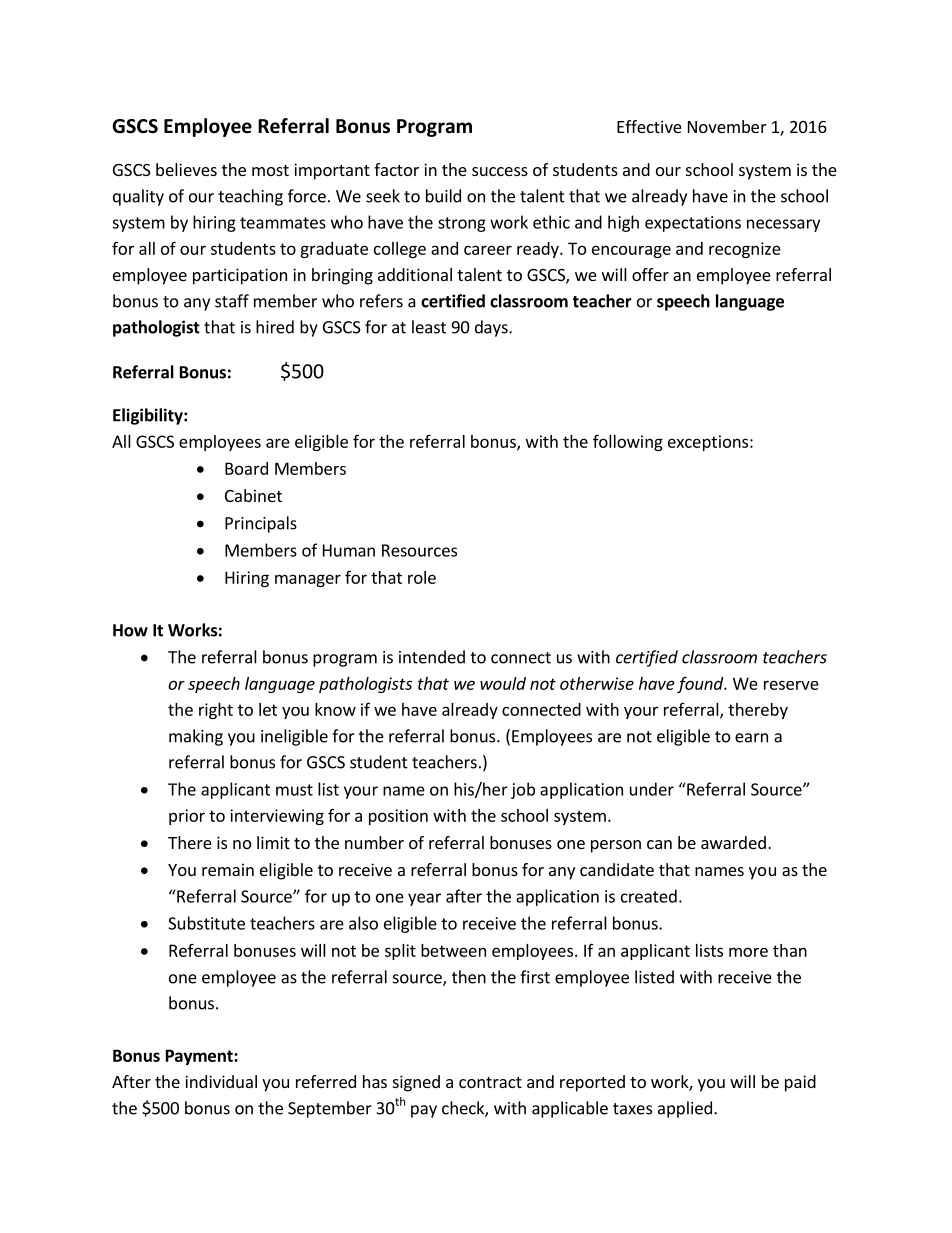 The width and height of the image is (952, 1233). I want to click on November, so click(727, 126).
